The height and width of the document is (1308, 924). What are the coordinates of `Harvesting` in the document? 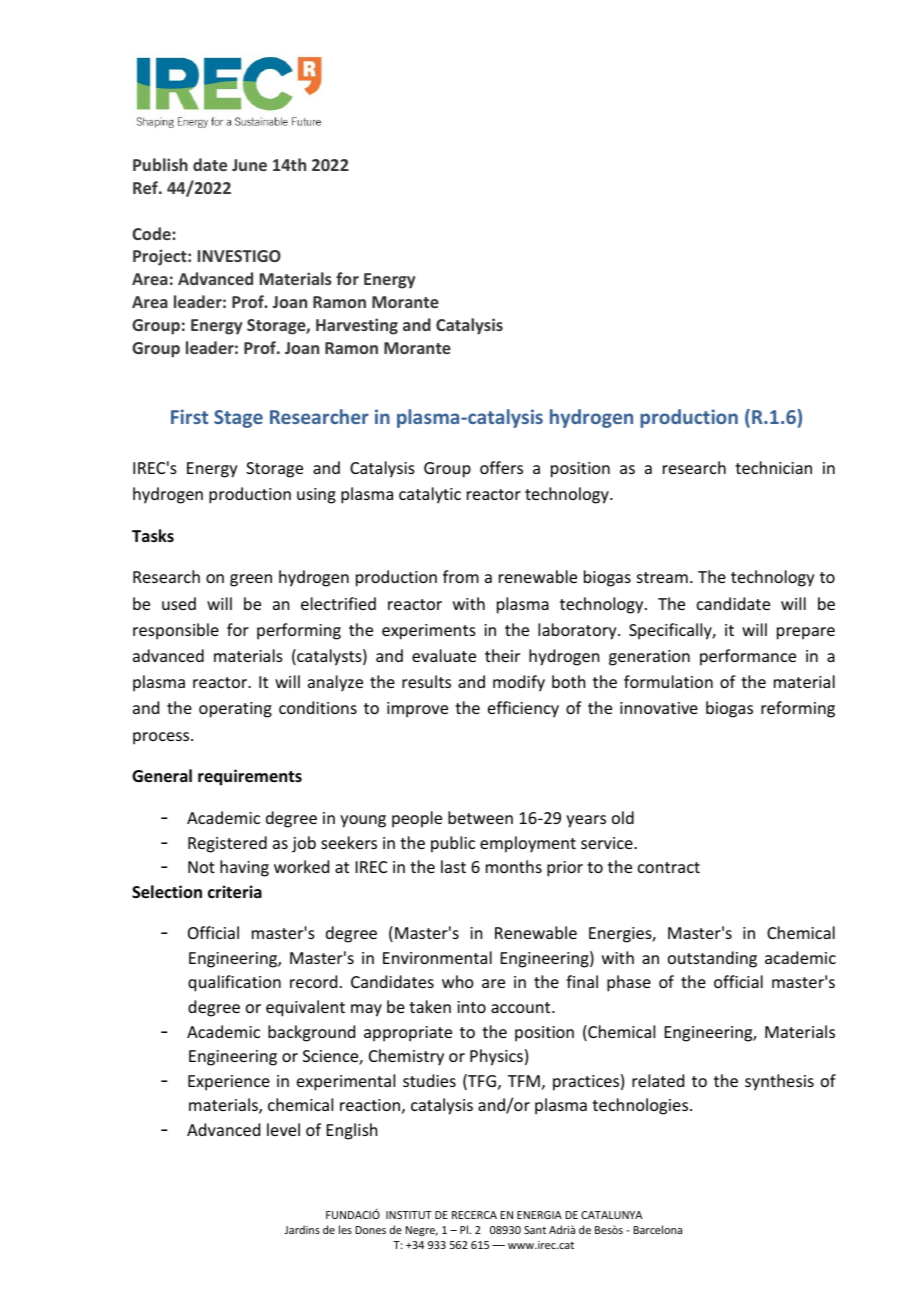 It's located at (357, 326).
